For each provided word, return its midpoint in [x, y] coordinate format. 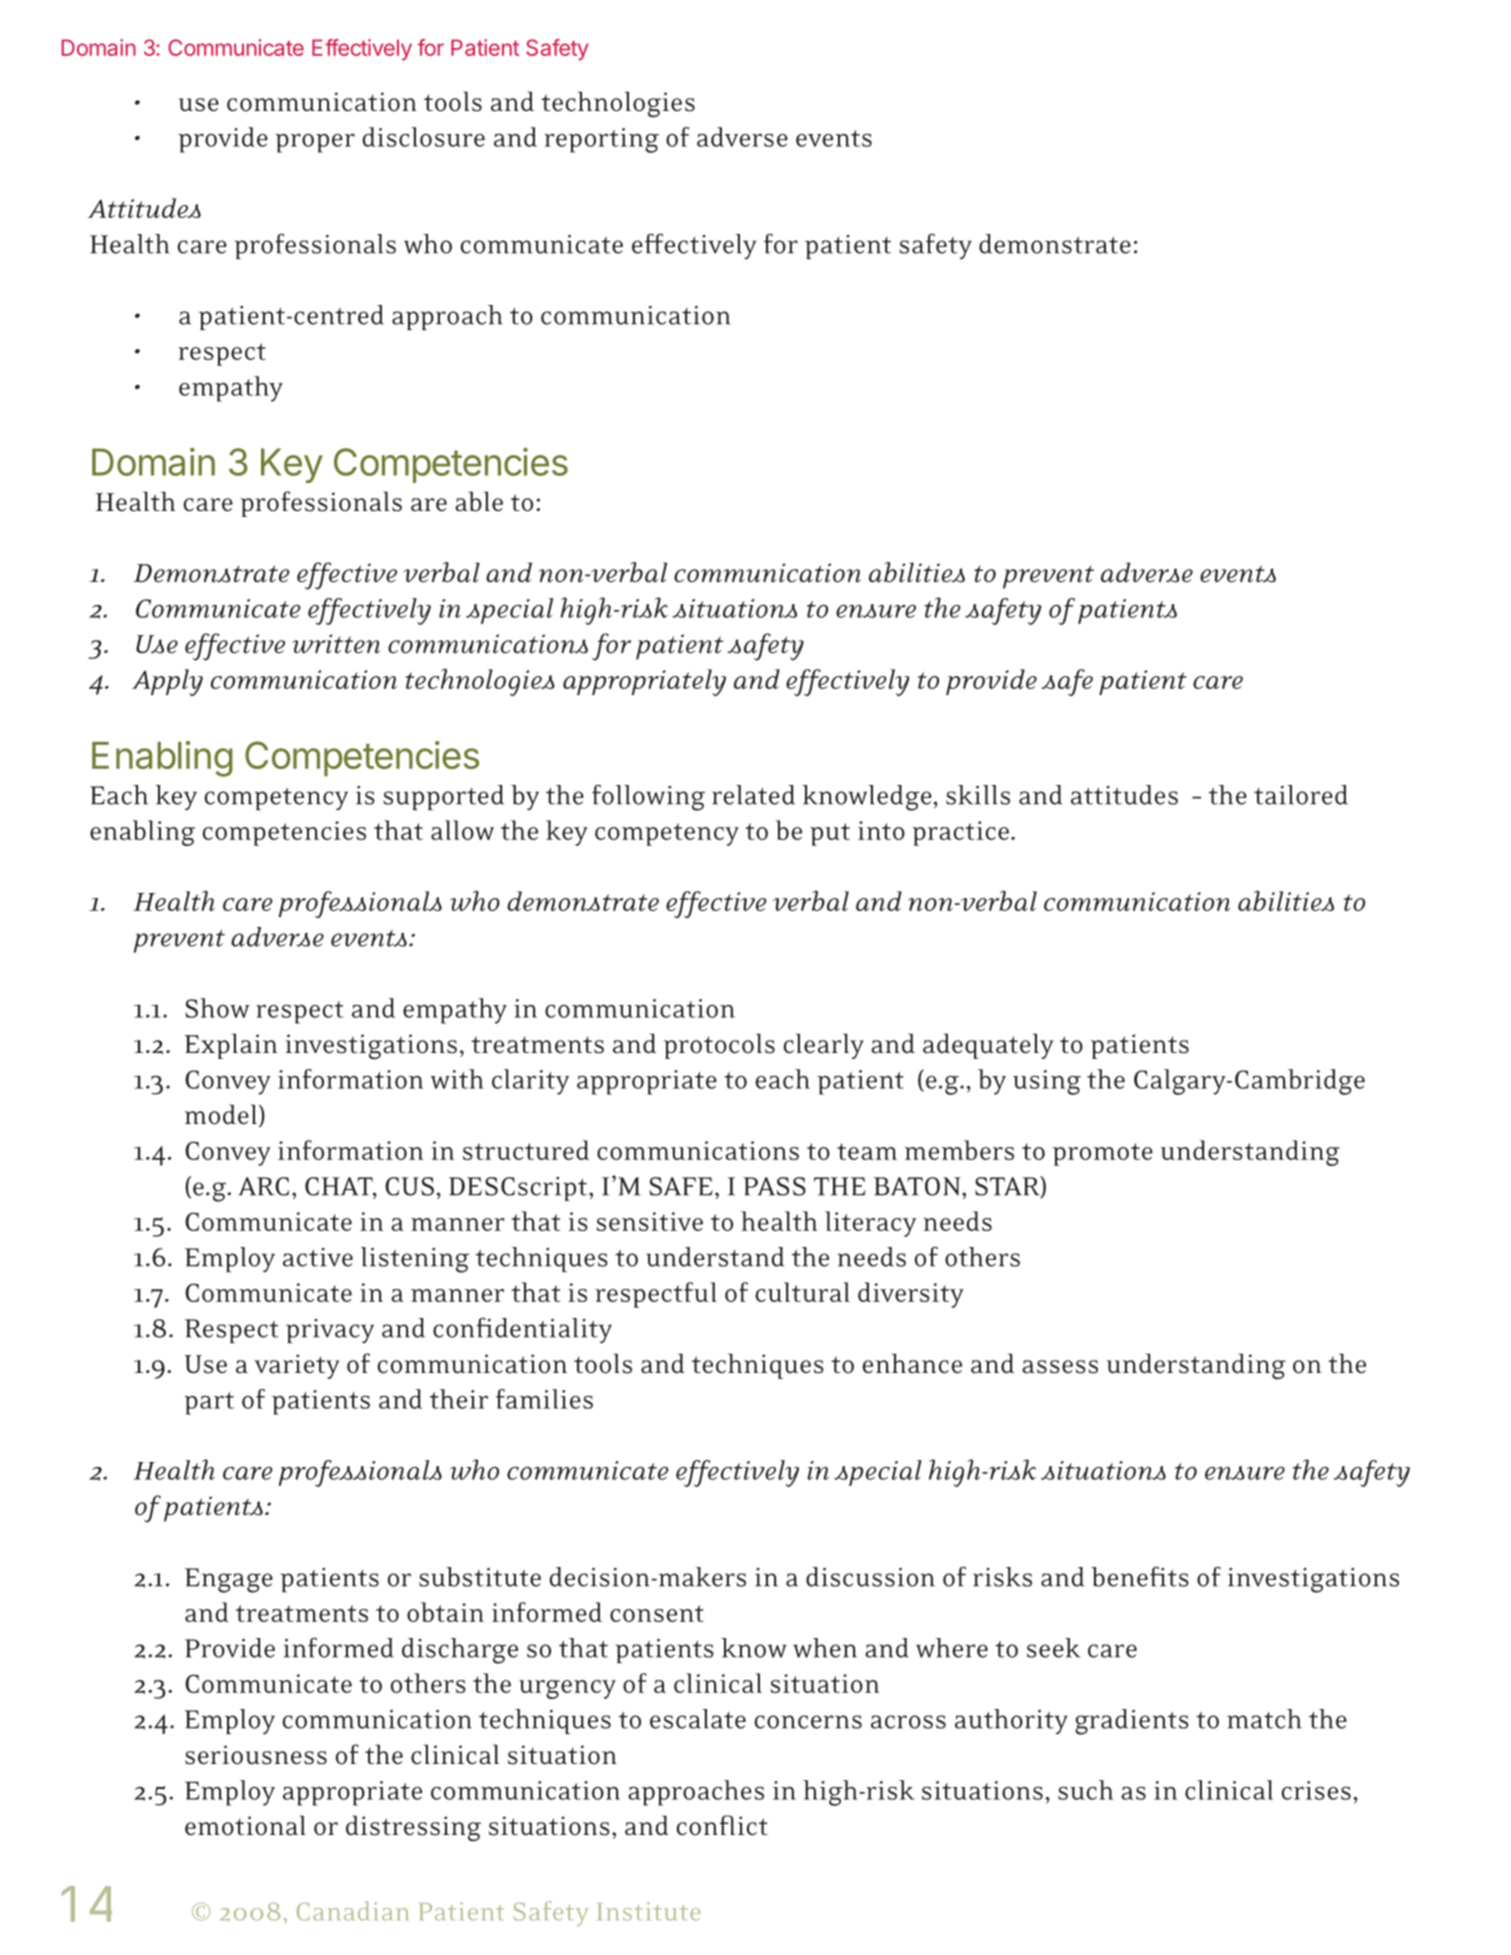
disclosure [423, 137]
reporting [601, 140]
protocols [719, 1046]
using [1047, 1082]
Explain [230, 1046]
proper [315, 143]
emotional [245, 1825]
